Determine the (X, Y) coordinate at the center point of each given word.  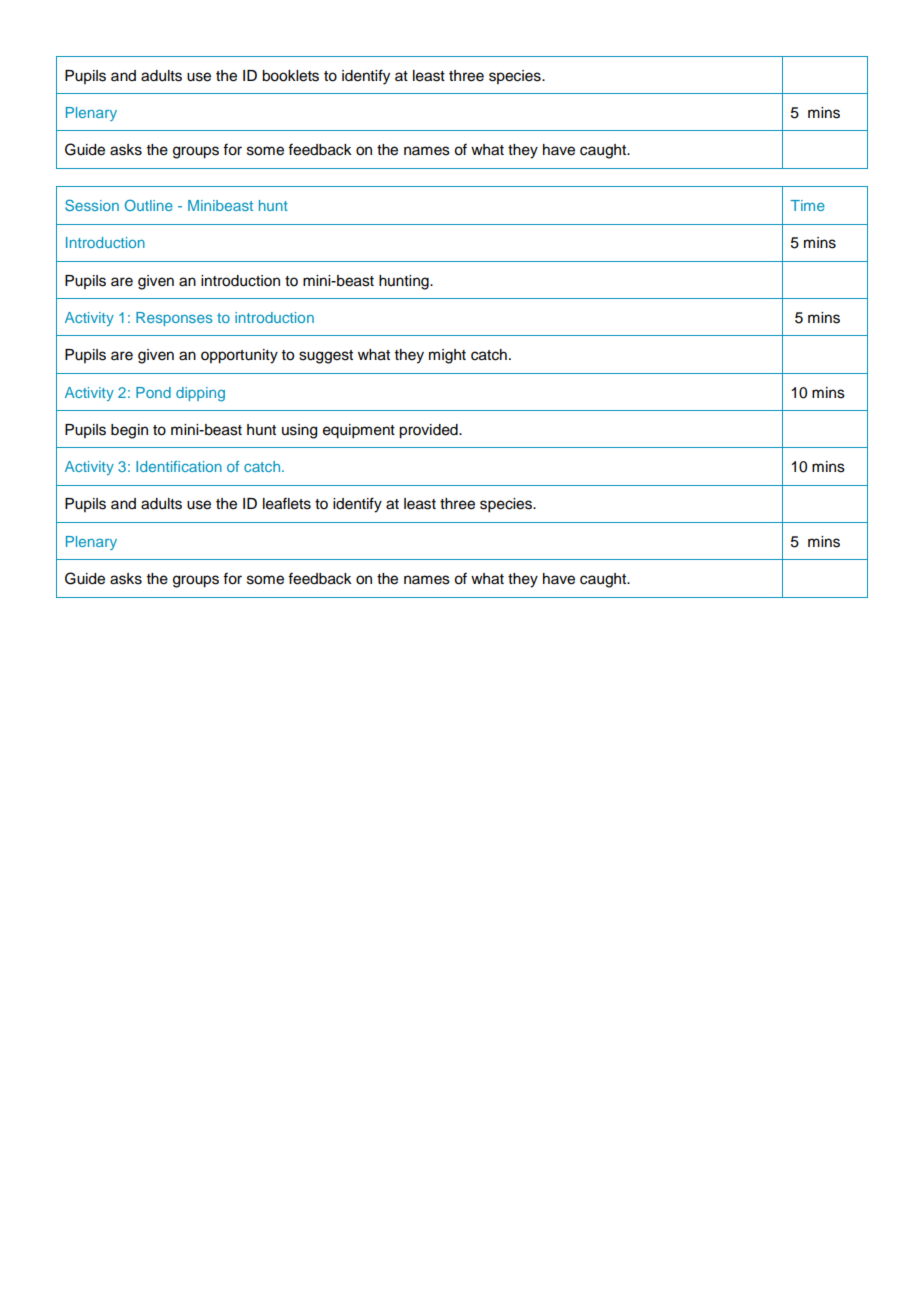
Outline (149, 205)
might (447, 356)
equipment (359, 431)
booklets (290, 76)
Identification (179, 466)
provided (429, 431)
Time (807, 205)
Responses (174, 319)
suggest (326, 357)
